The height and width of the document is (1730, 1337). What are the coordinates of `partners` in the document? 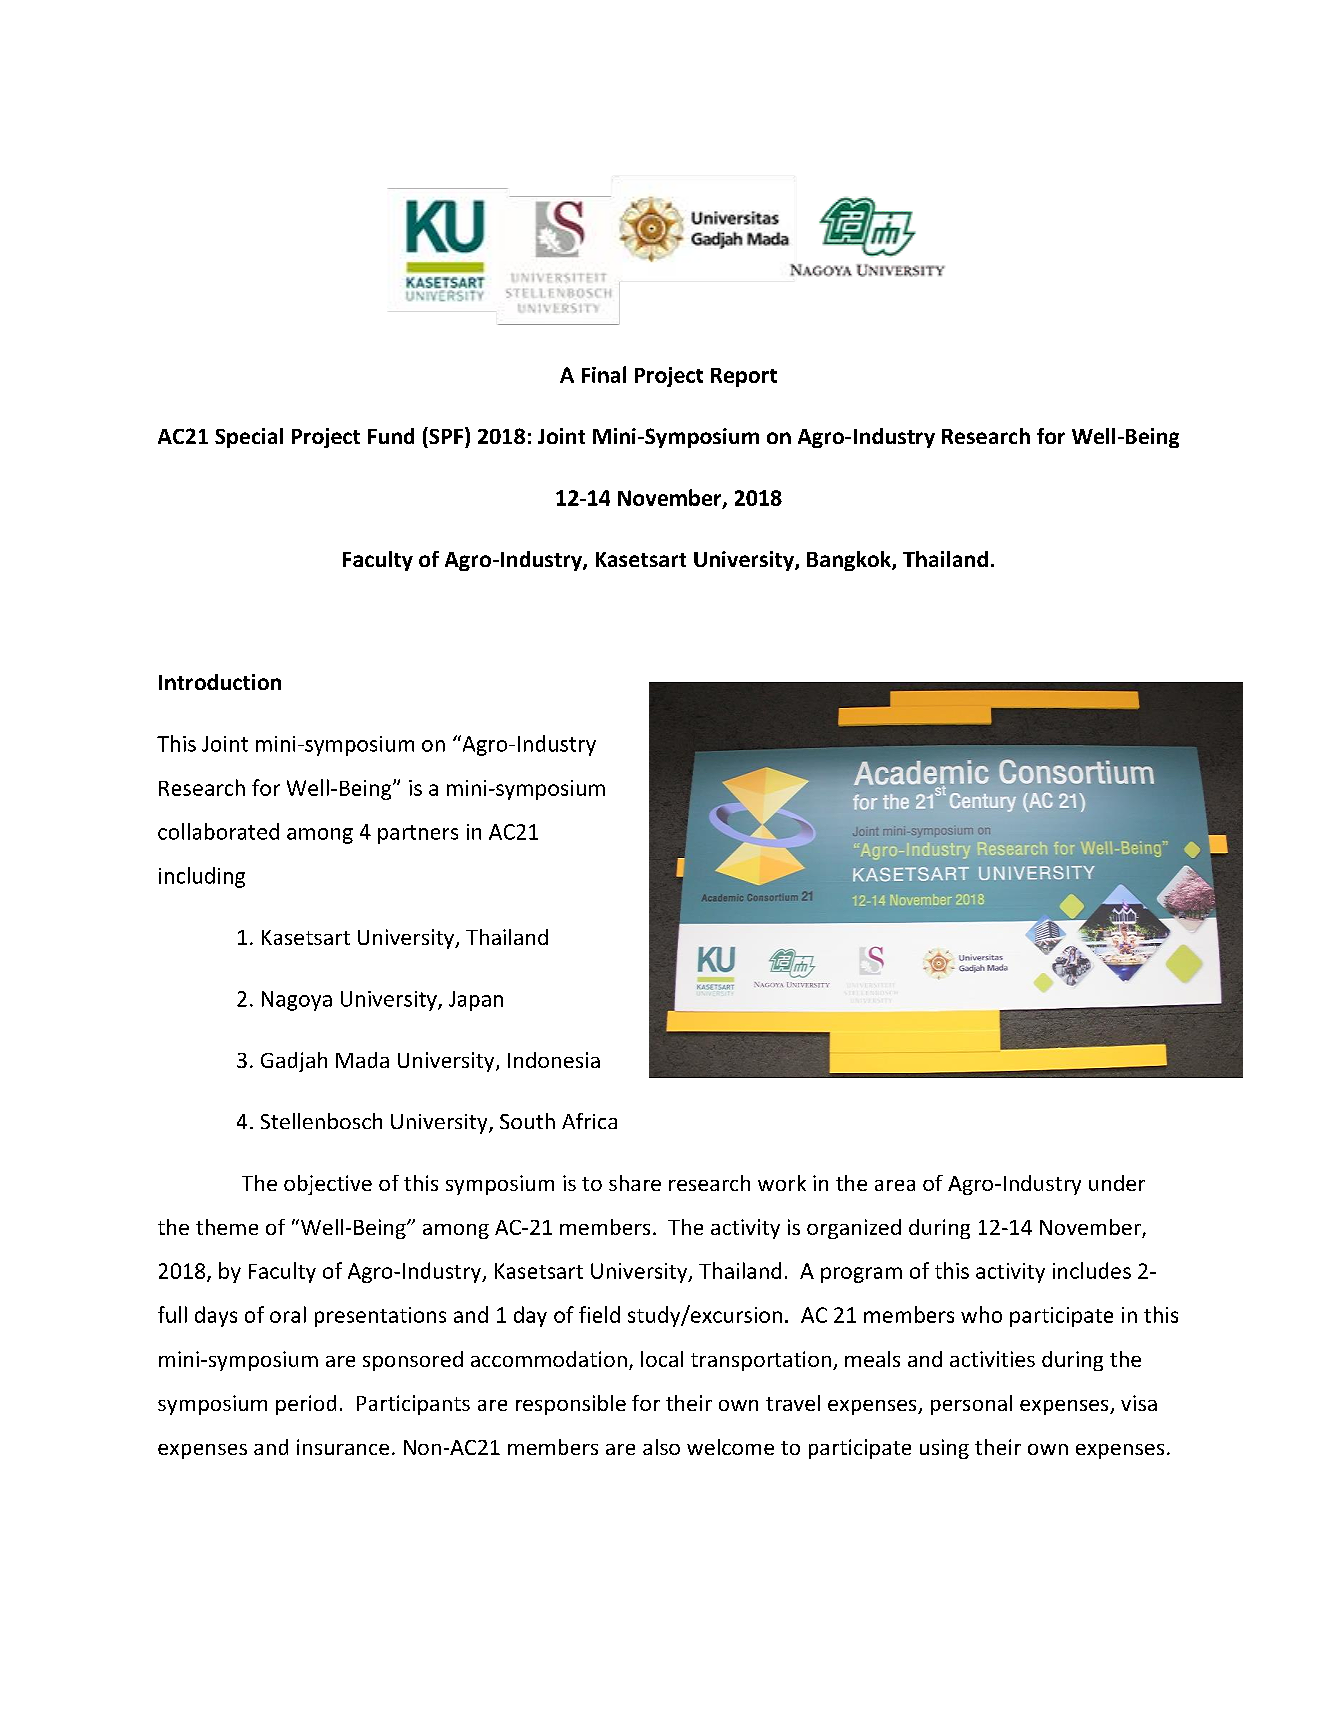 It's located at (418, 834).
